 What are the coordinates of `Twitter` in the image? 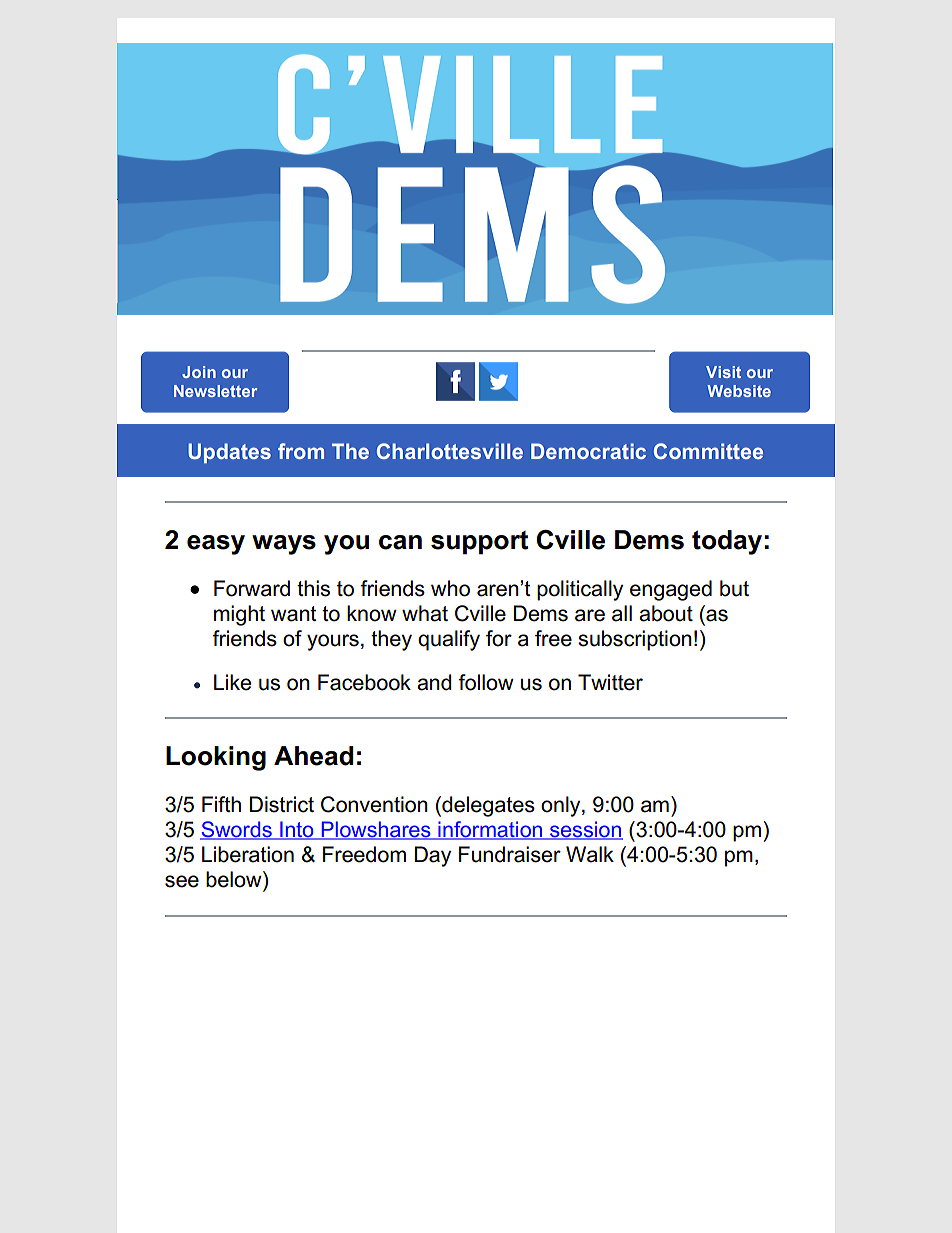 It's located at (610, 682).
